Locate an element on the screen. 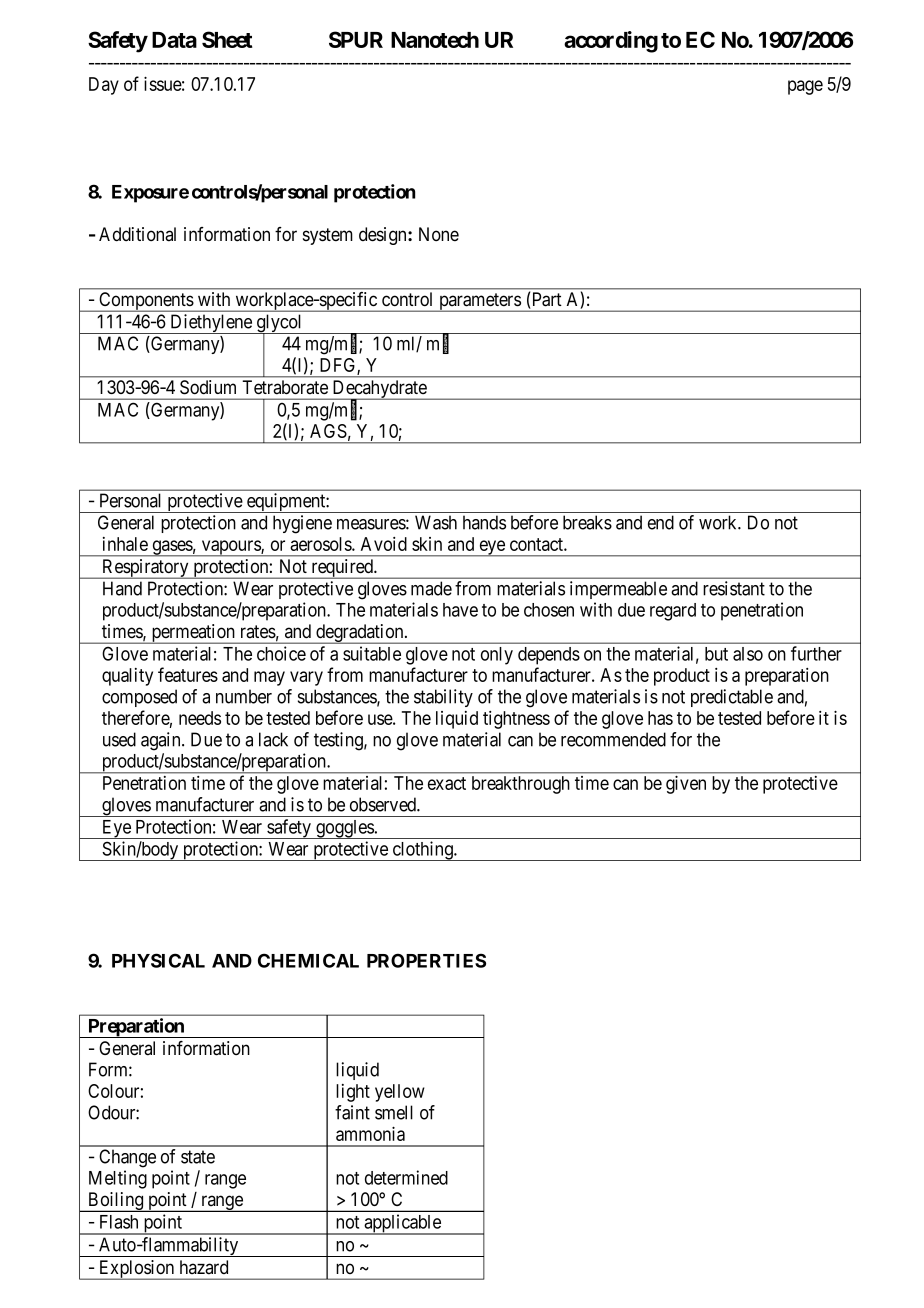 This screenshot has height=1308, width=924. Data is located at coordinates (174, 40).
